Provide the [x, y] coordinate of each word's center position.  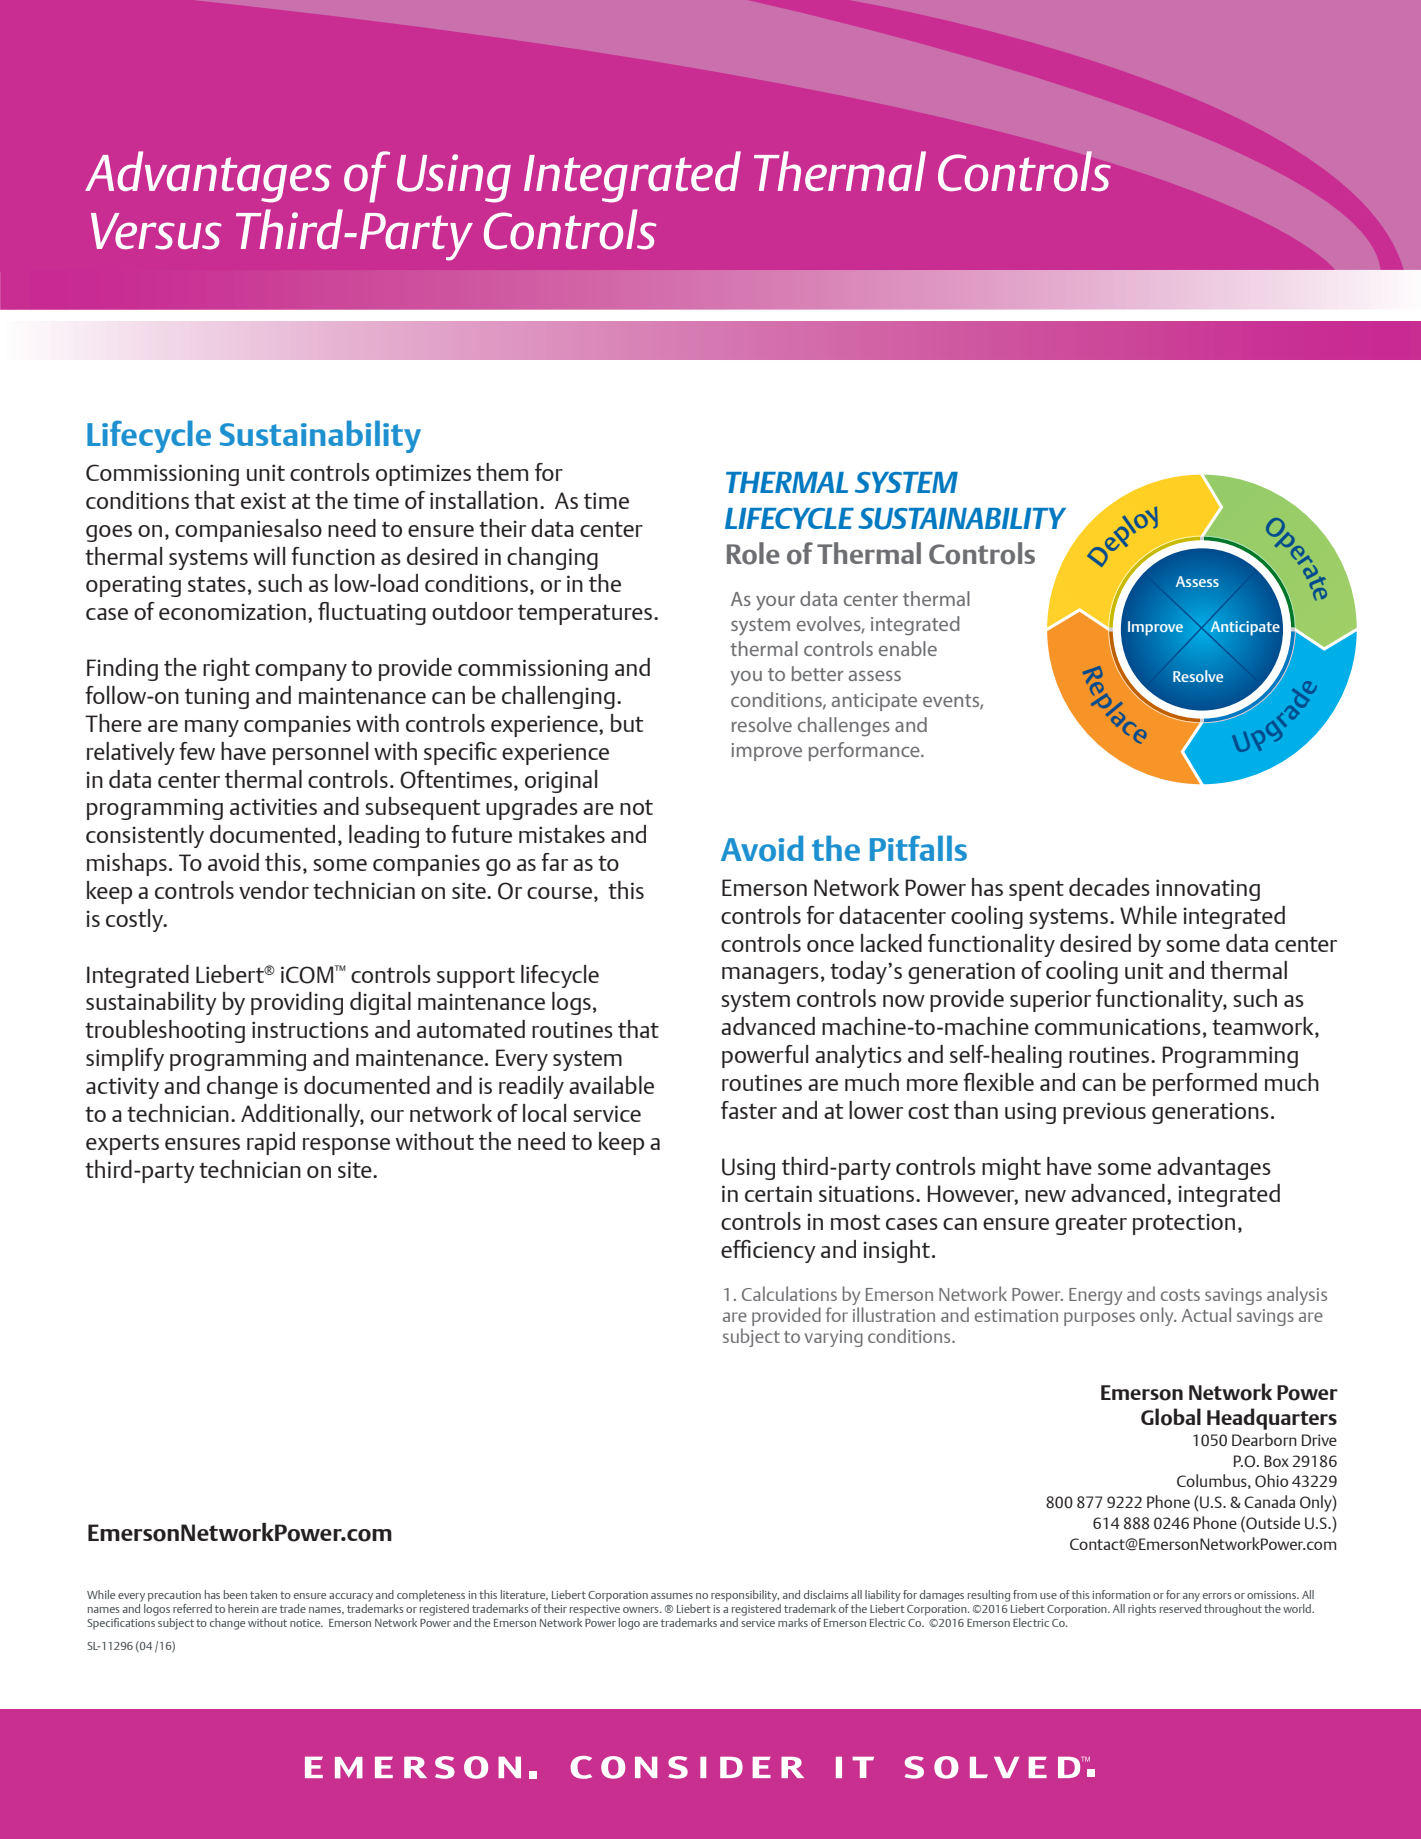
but [627, 723]
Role [753, 553]
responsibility [745, 1596]
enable [908, 648]
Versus [156, 231]
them [502, 472]
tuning [217, 698]
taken [263, 1594]
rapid [271, 1143]
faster [749, 1110]
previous [1104, 1113]
